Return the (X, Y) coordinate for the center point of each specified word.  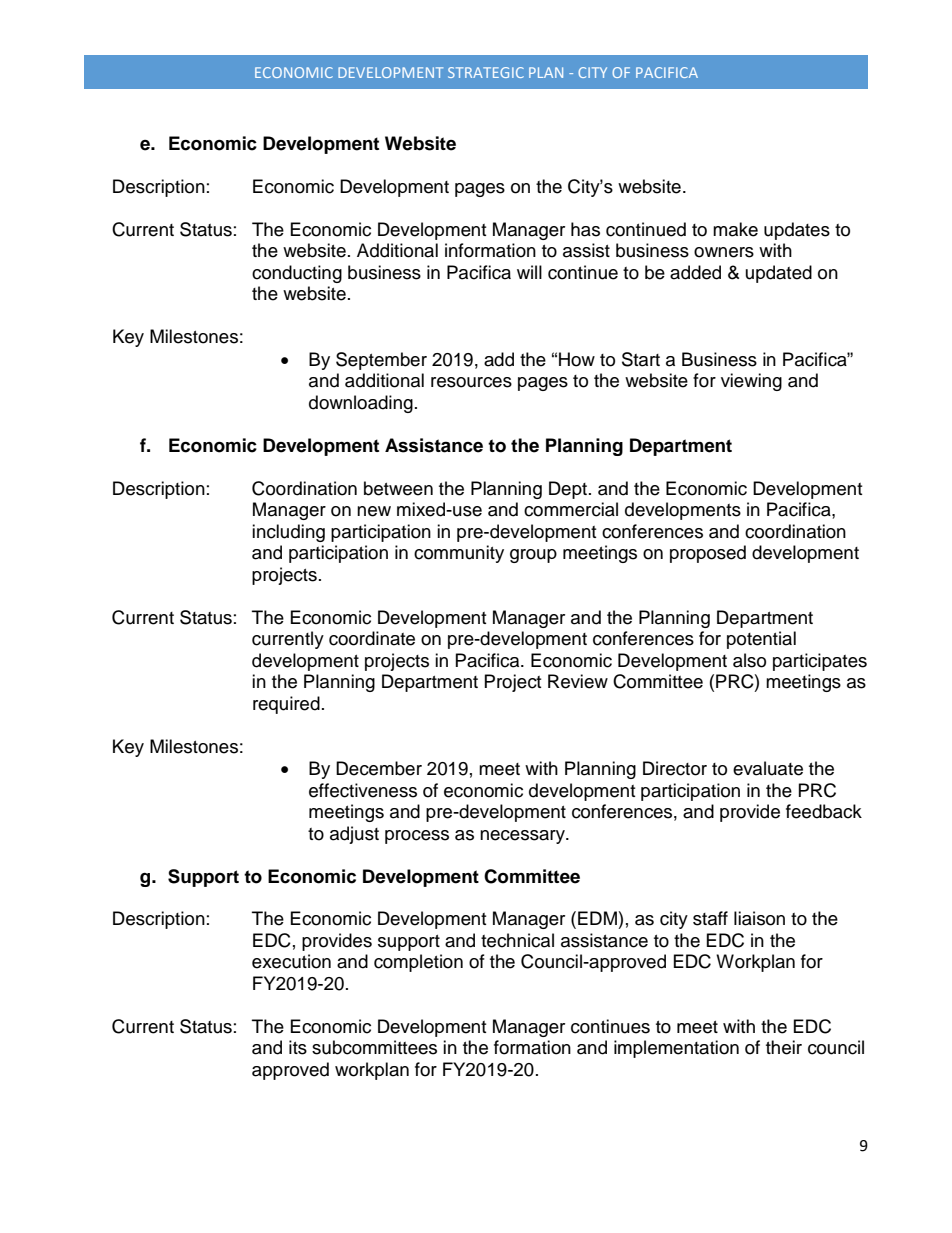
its (298, 1047)
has (585, 229)
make (735, 229)
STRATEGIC (486, 72)
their (784, 1047)
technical (517, 940)
